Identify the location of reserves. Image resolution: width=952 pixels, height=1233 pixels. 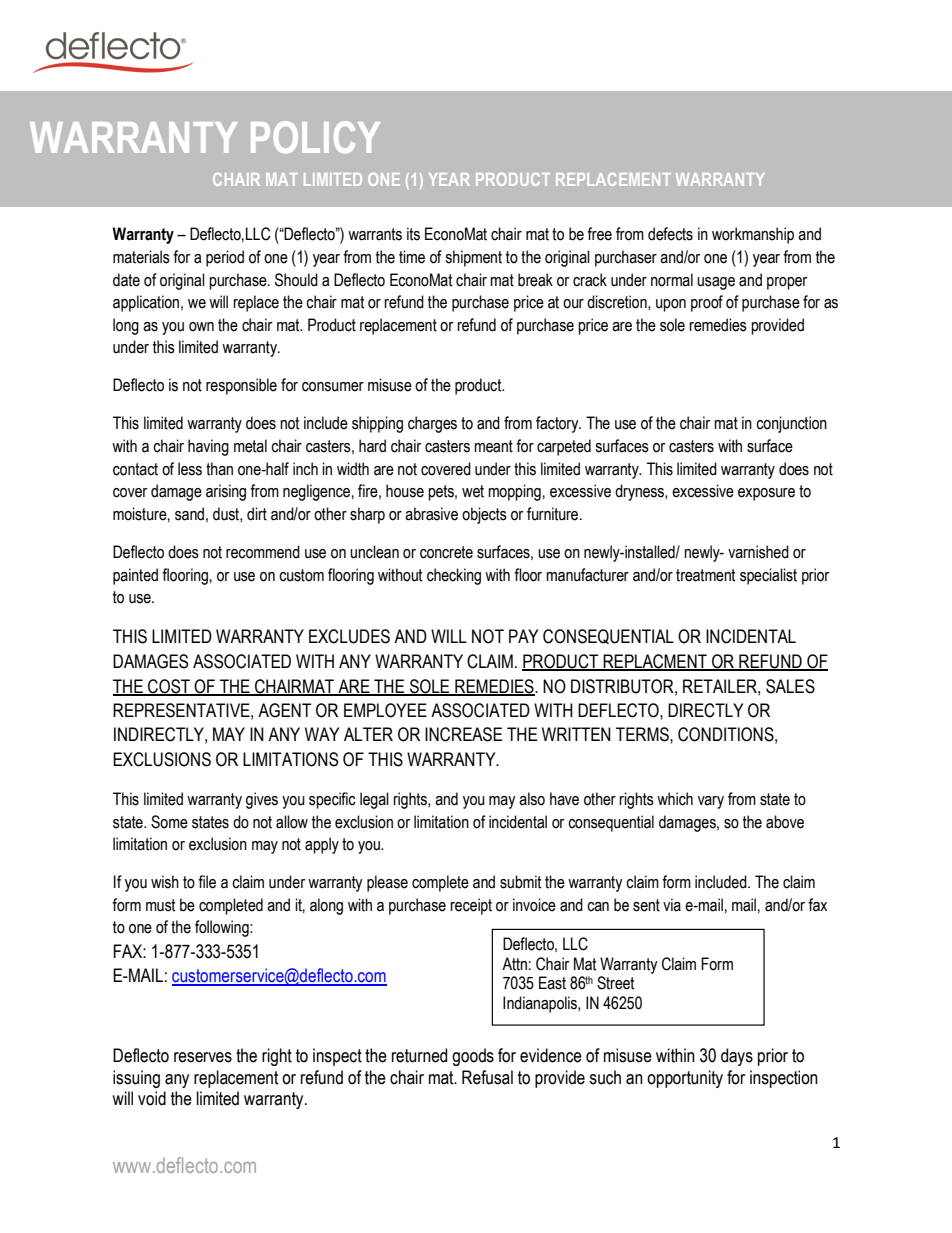
(203, 1057).
